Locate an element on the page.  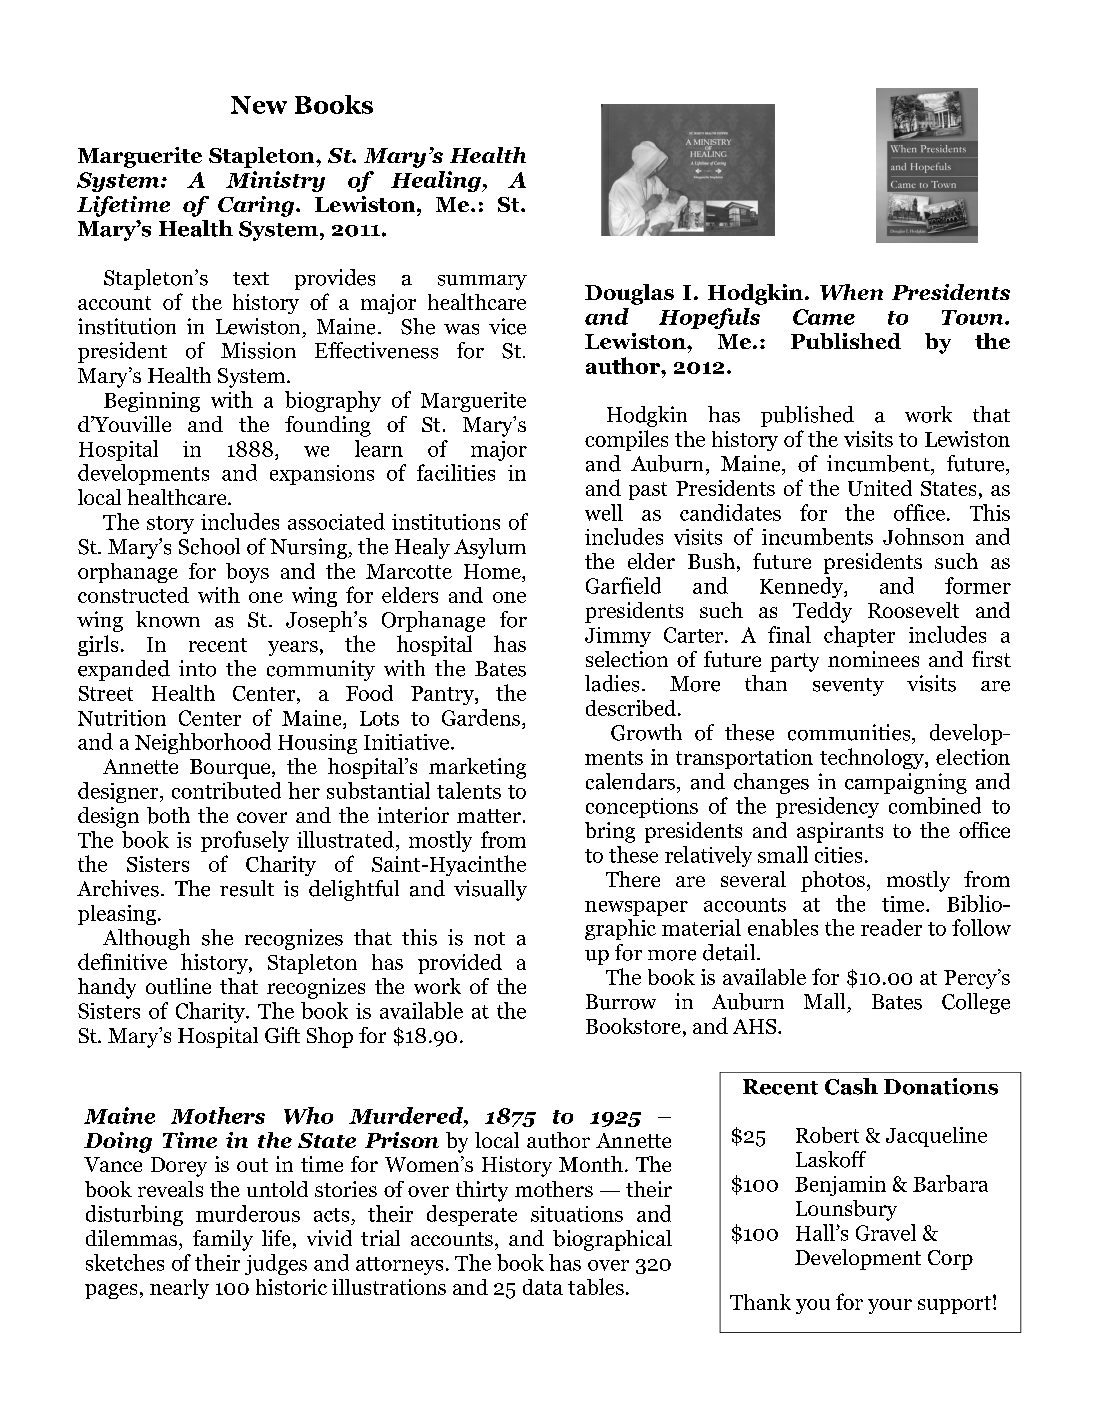
result is located at coordinates (247, 888).
